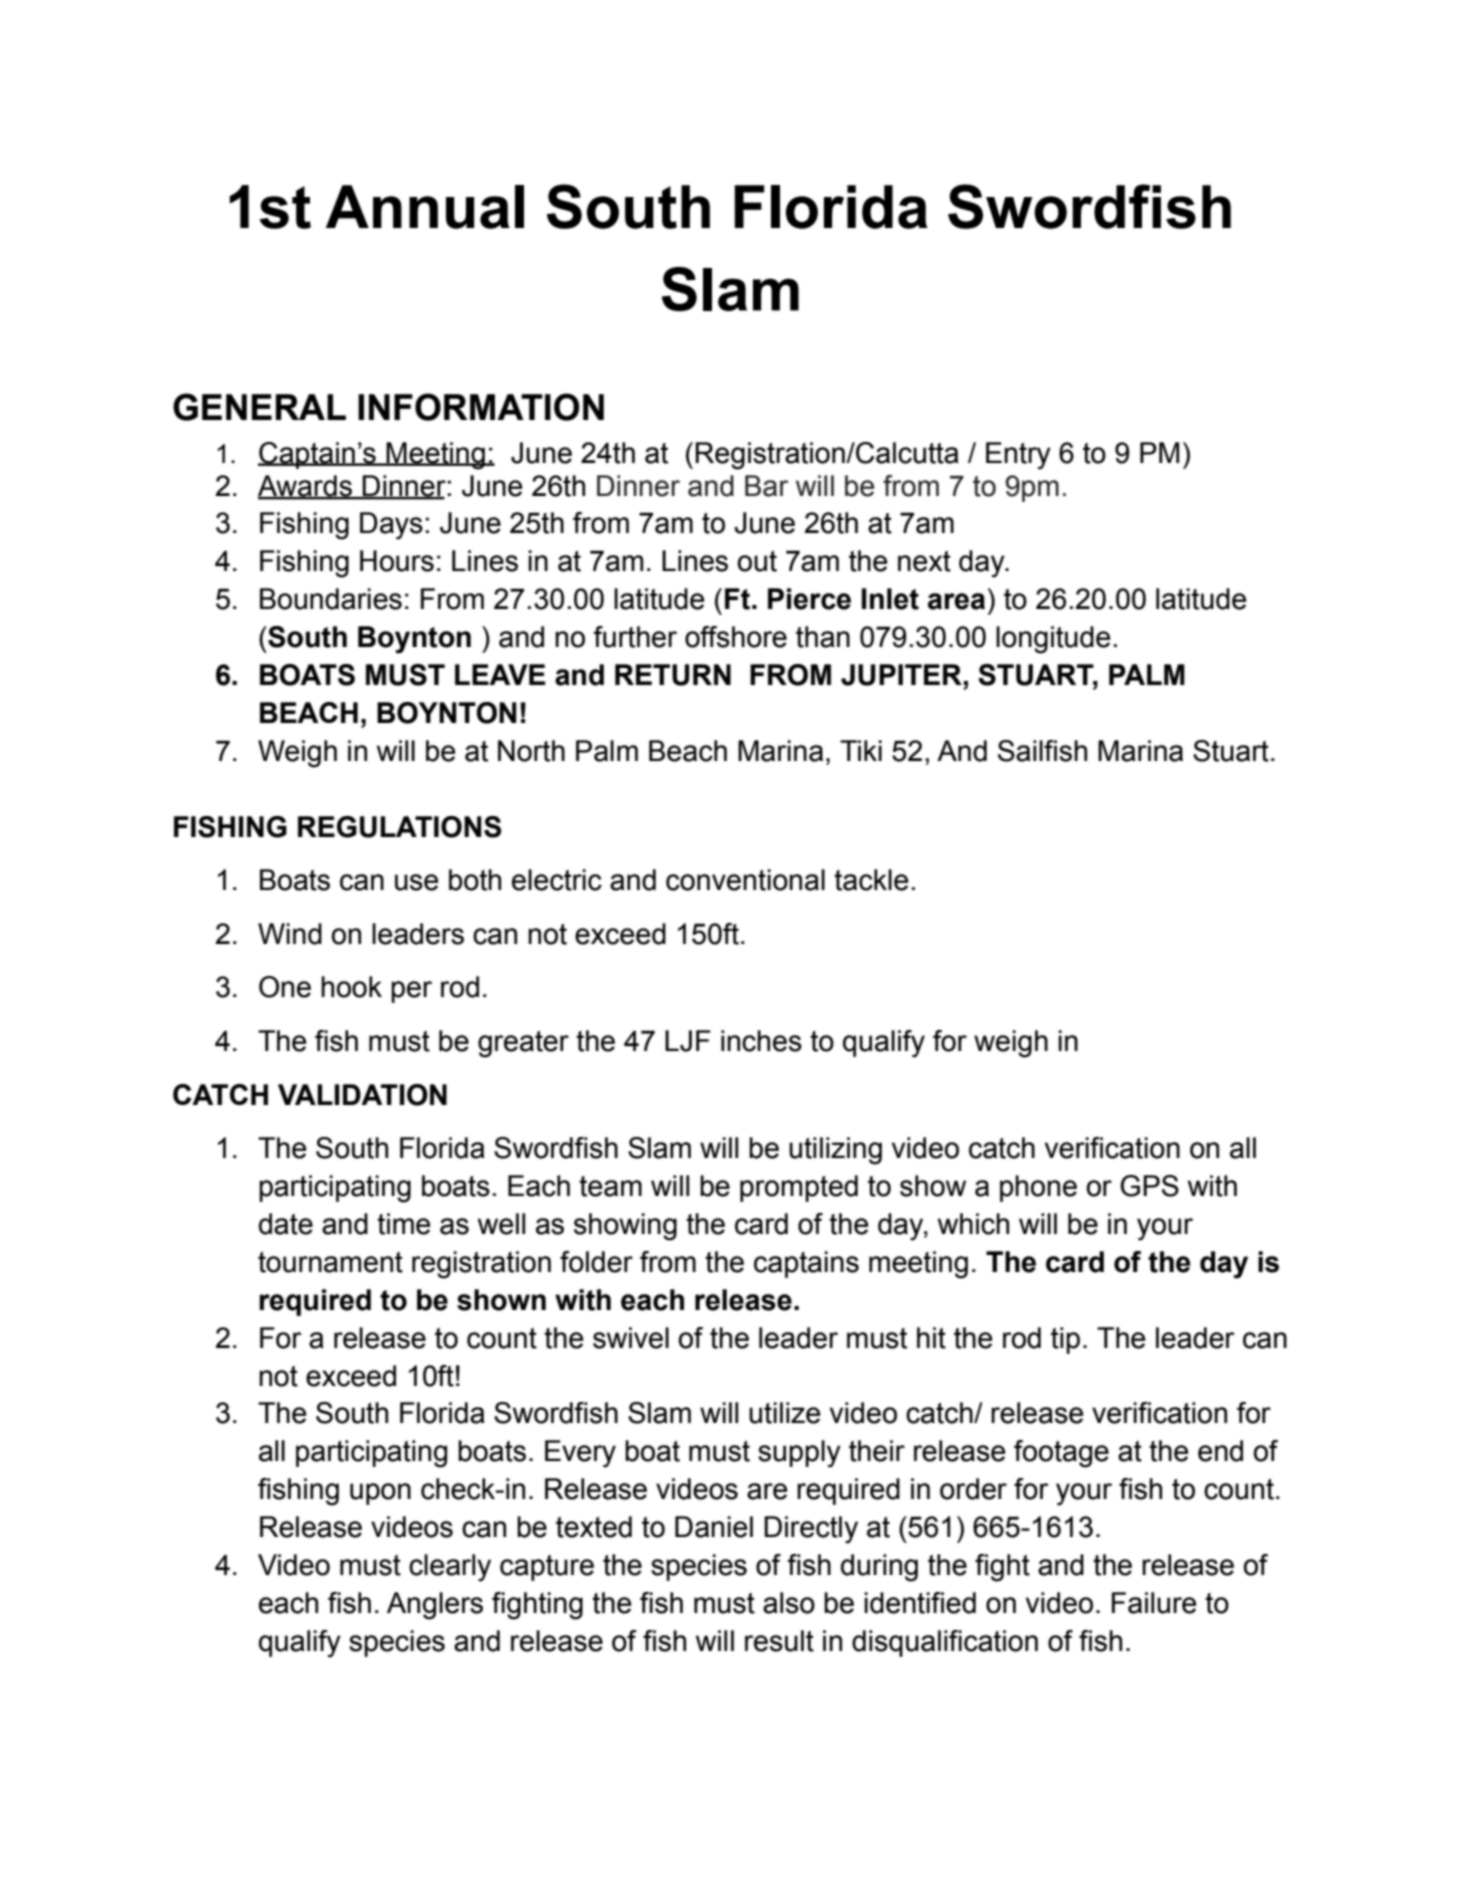 The width and height of the screenshot is (1462, 1892). I want to click on inches, so click(761, 1041).
